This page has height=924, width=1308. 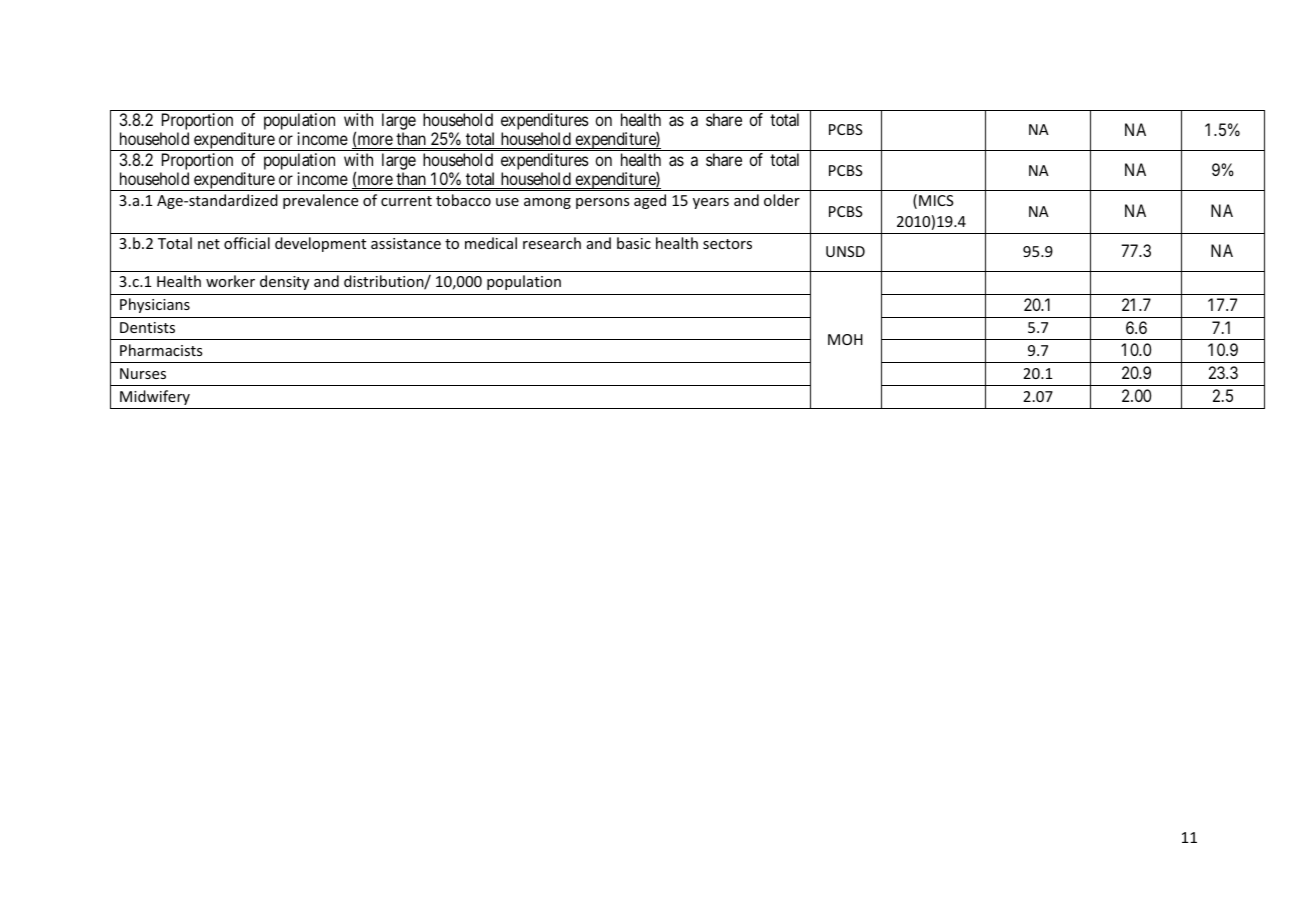 What do you see at coordinates (320, 201) in the page?
I see `prevalence` at bounding box center [320, 201].
